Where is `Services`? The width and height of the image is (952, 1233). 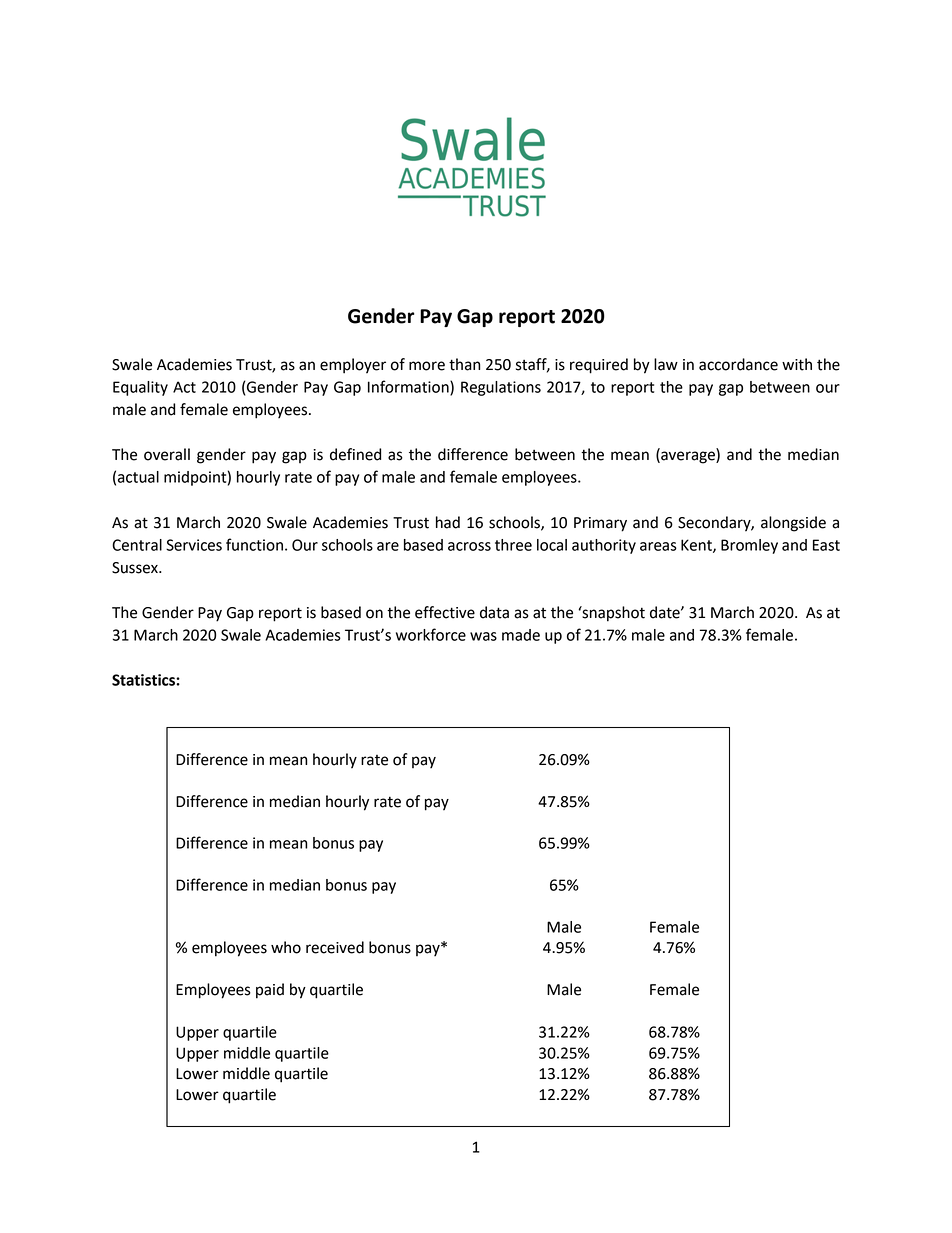
Services is located at coordinates (194, 545).
